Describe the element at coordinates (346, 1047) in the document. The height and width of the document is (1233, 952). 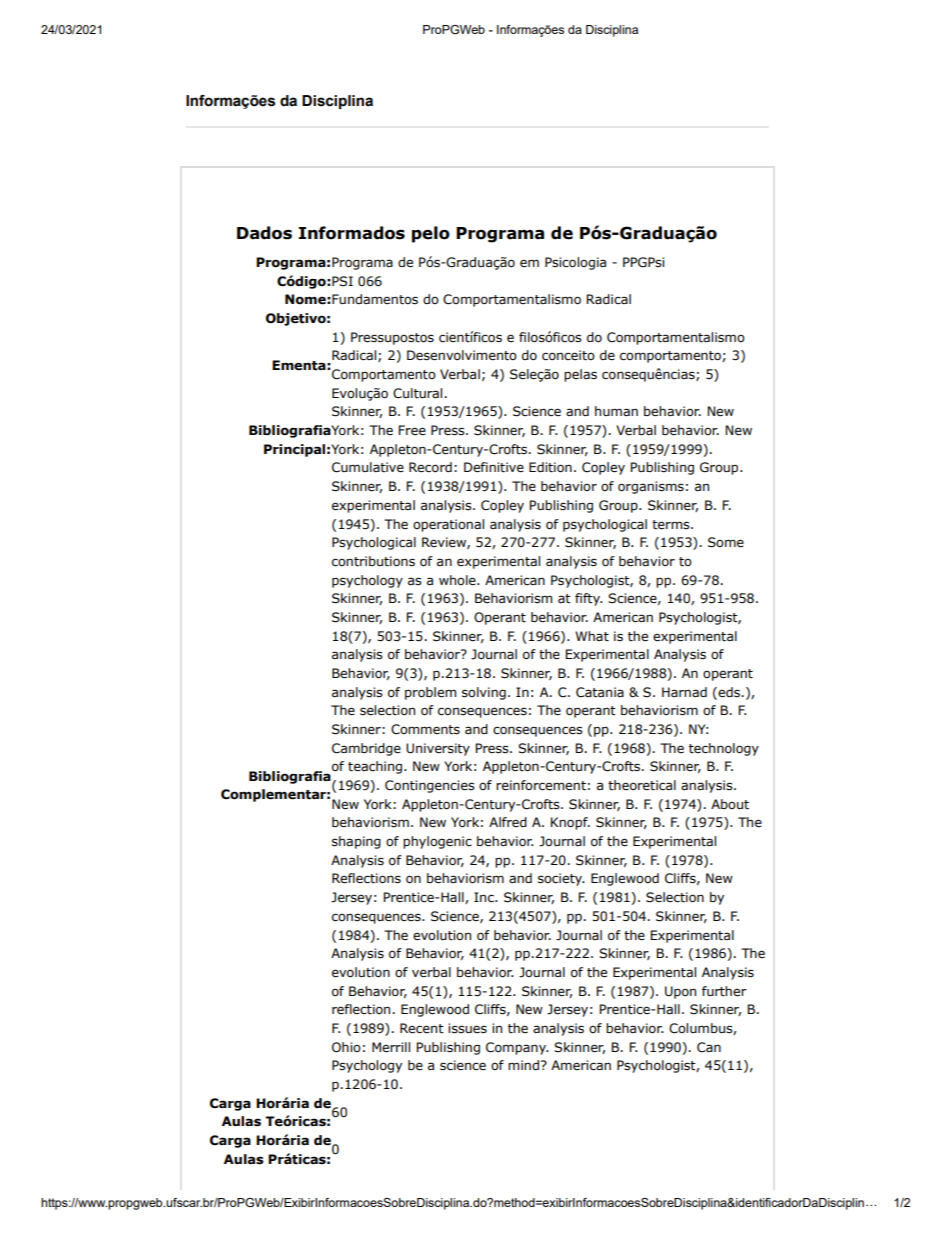
I see `Ohio` at that location.
